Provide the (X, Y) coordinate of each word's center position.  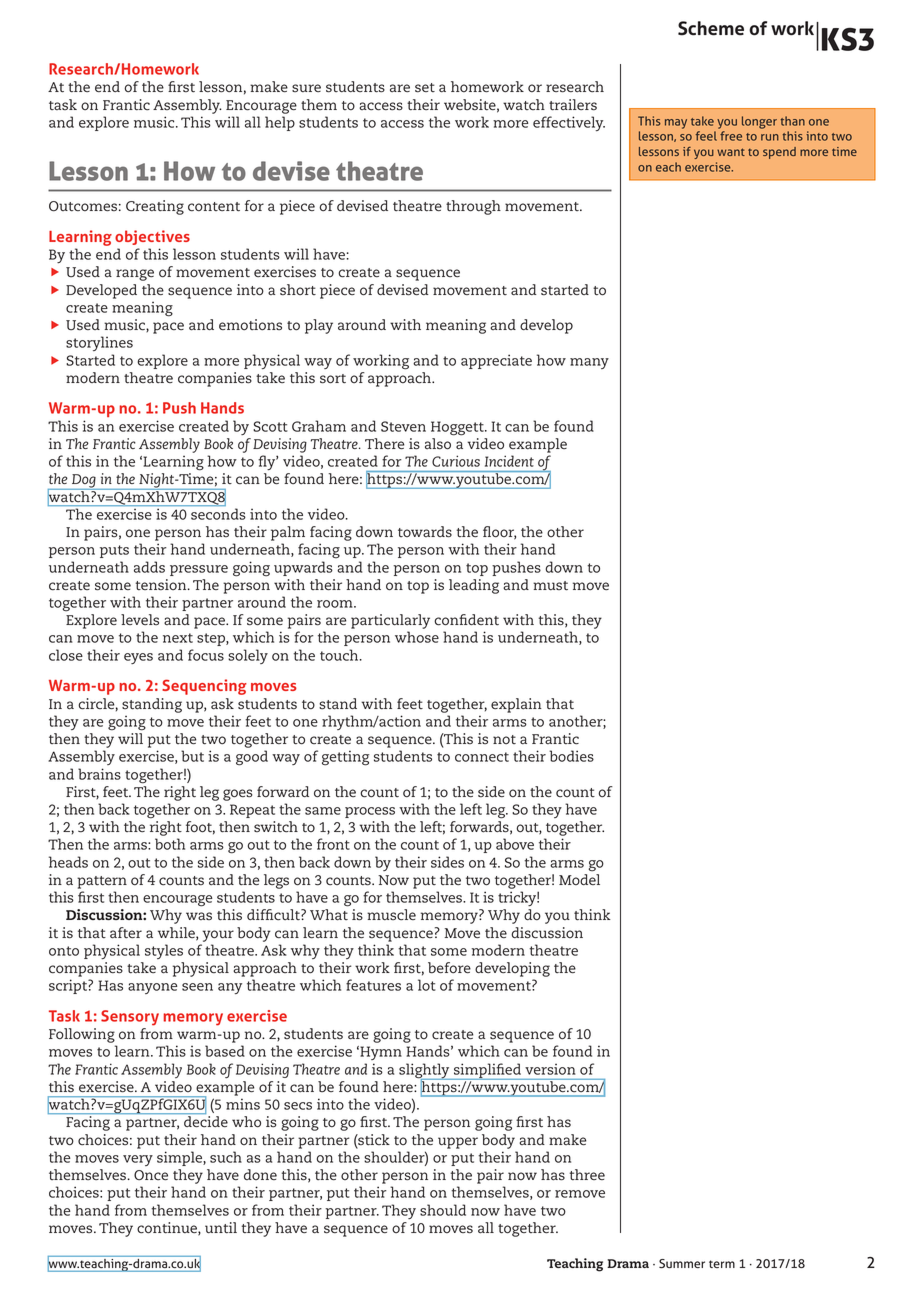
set (425, 88)
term (722, 1264)
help (280, 123)
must (550, 586)
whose (417, 637)
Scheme (711, 28)
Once (151, 1175)
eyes (138, 658)
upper (458, 1143)
